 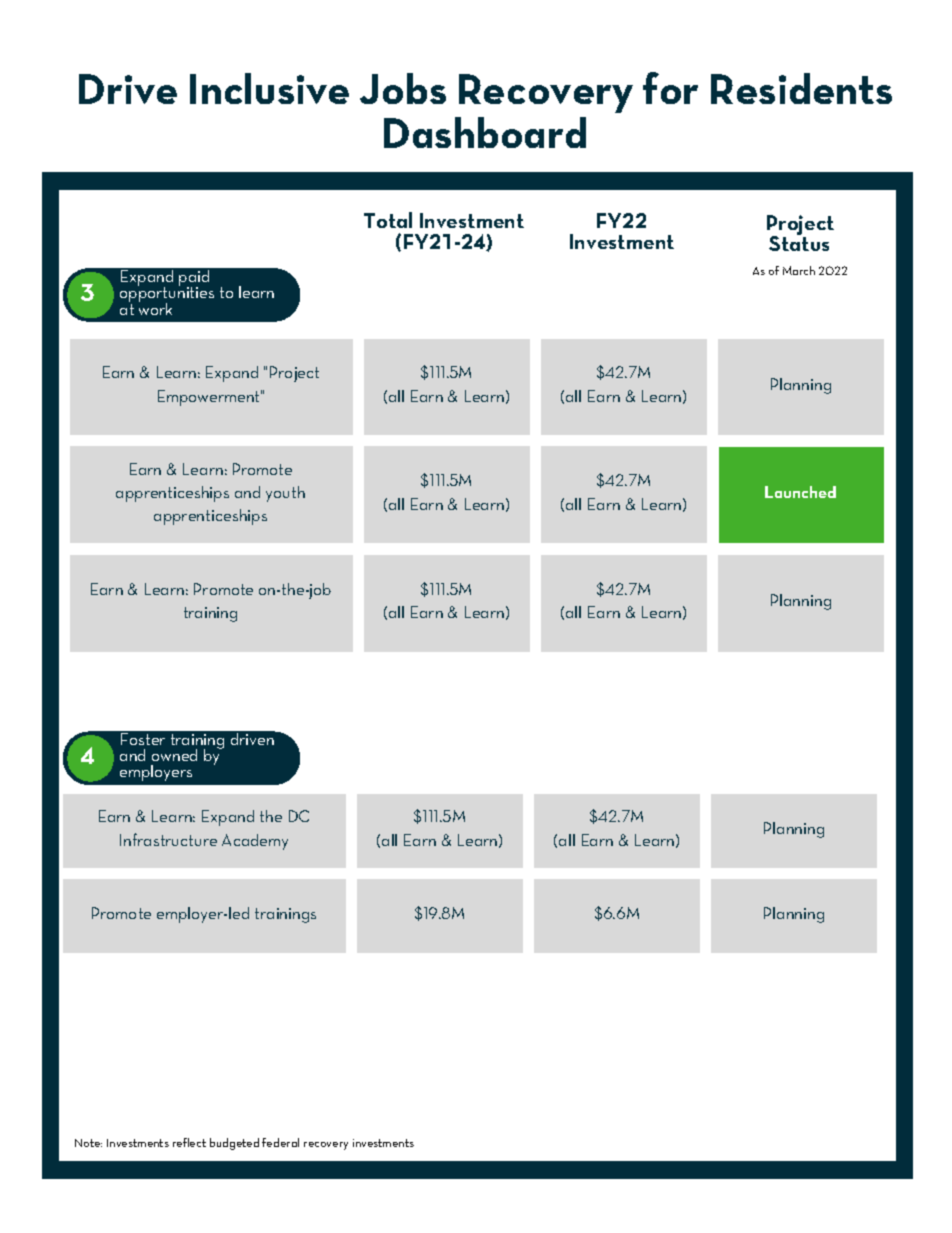 I want to click on reflect, so click(x=189, y=1142).
